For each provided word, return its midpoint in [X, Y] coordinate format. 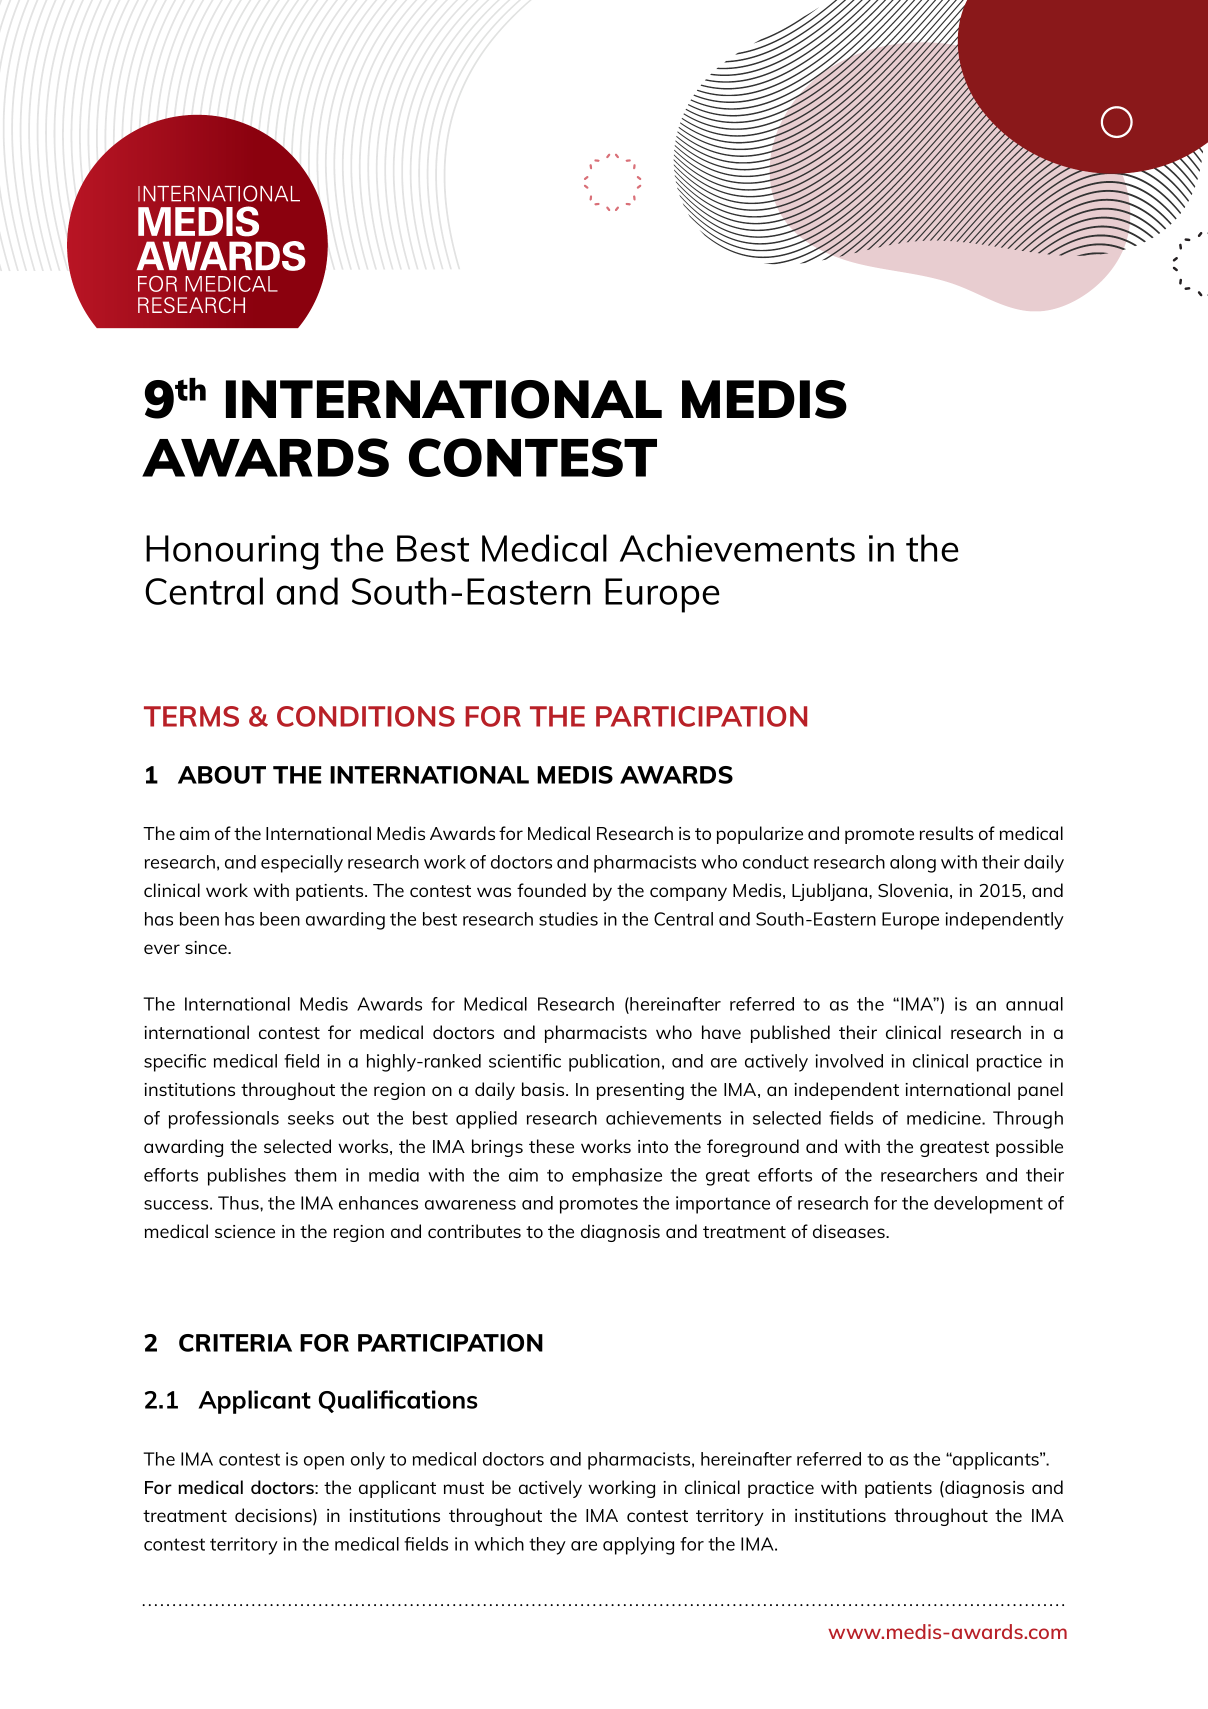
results [946, 833]
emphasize [617, 1177]
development [988, 1205]
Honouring [232, 552]
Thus [239, 1203]
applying [638, 1546]
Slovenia [913, 890]
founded [551, 890]
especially [302, 864]
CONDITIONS [366, 716]
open [324, 1463]
